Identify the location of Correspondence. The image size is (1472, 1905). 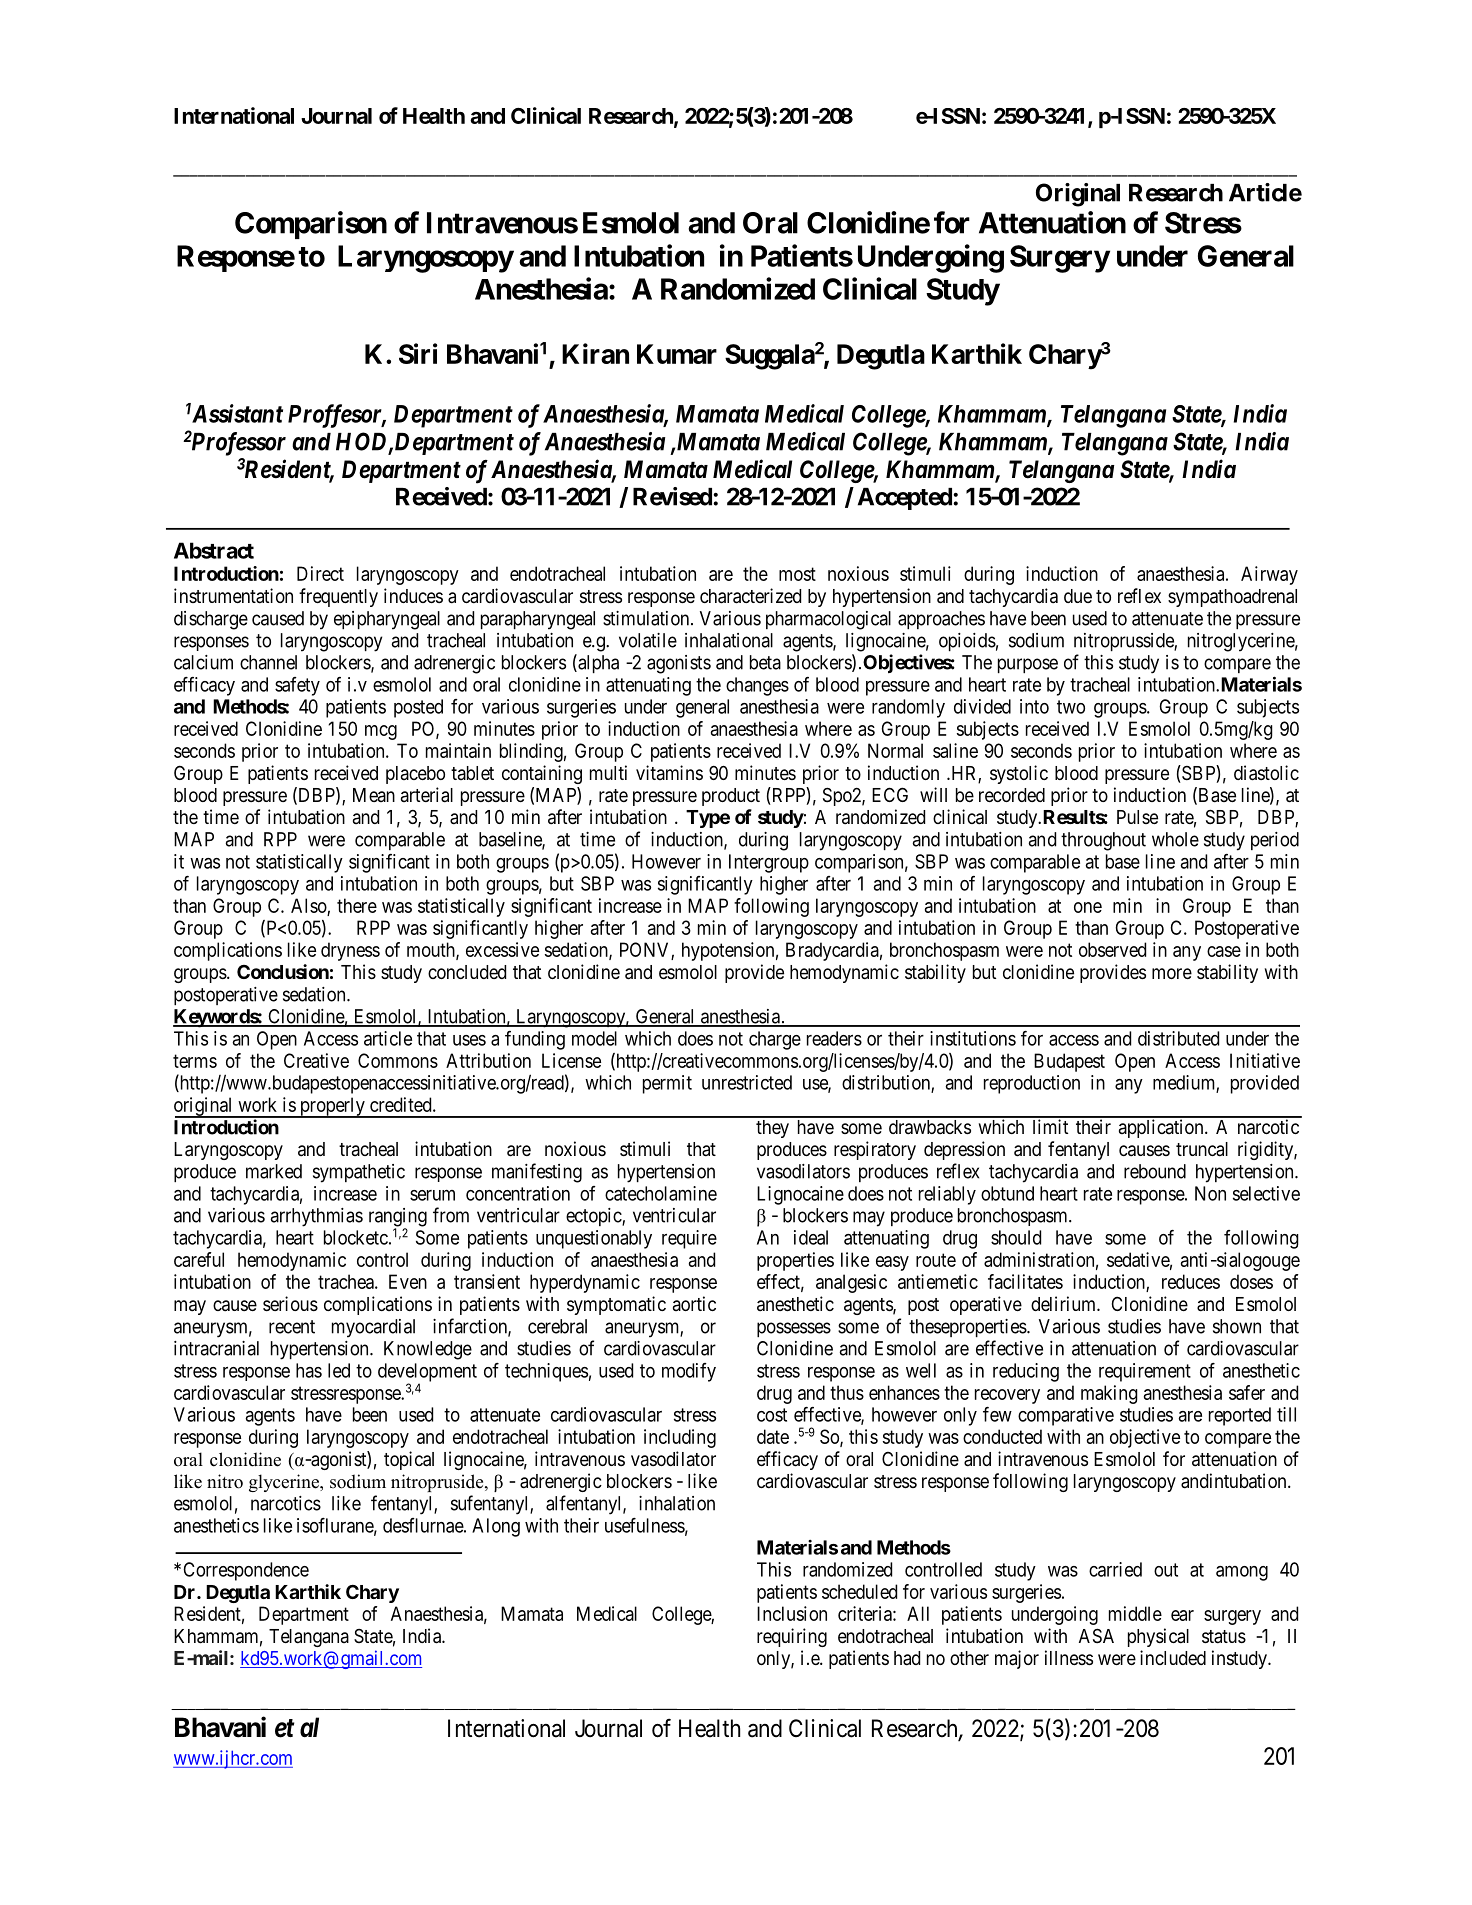
(246, 1571).
